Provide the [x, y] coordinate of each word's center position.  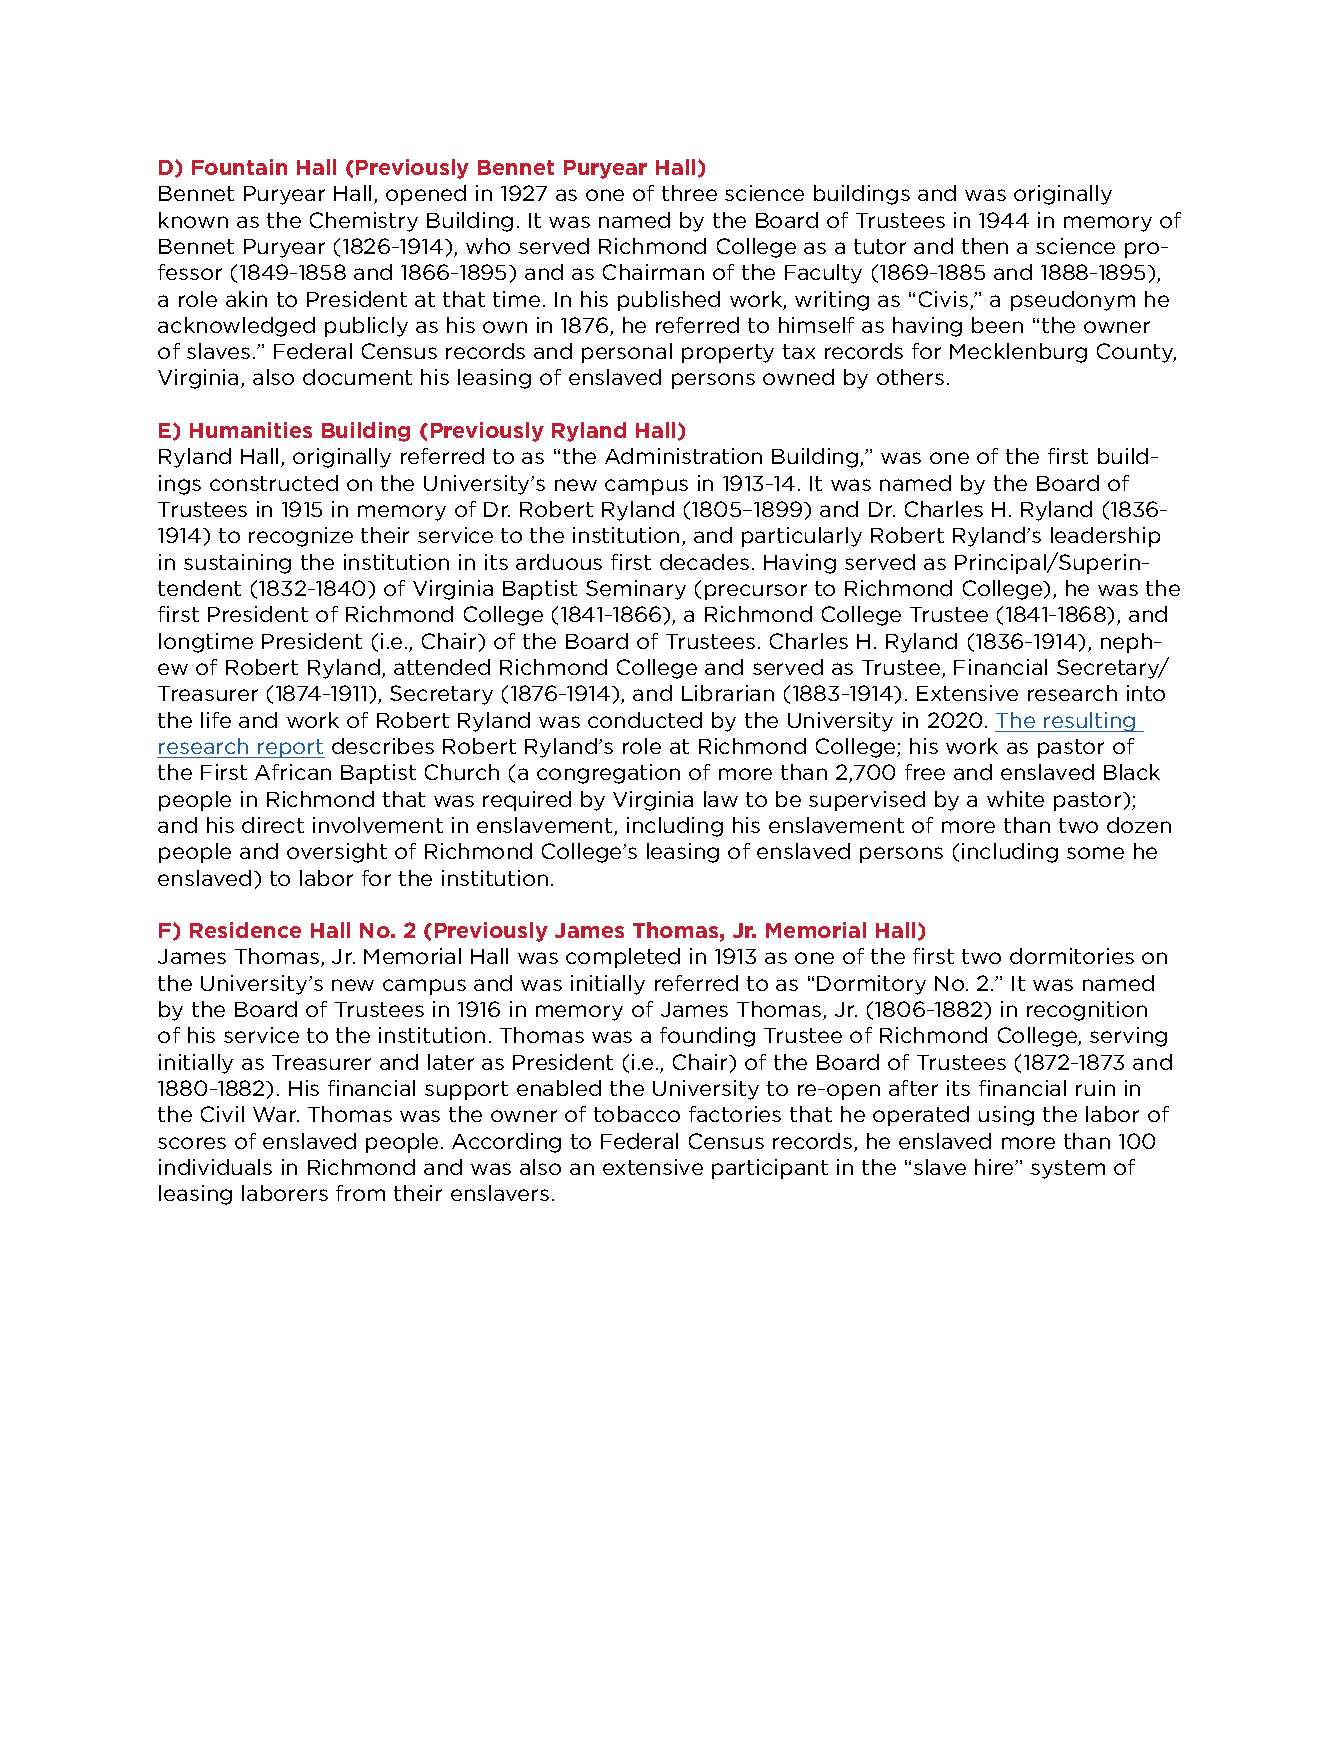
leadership [1105, 537]
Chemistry [364, 222]
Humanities [251, 430]
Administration [683, 456]
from [360, 1193]
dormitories [1072, 956]
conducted [645, 720]
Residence [245, 930]
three [689, 193]
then [985, 246]
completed [623, 958]
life [216, 720]
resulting [1090, 722]
